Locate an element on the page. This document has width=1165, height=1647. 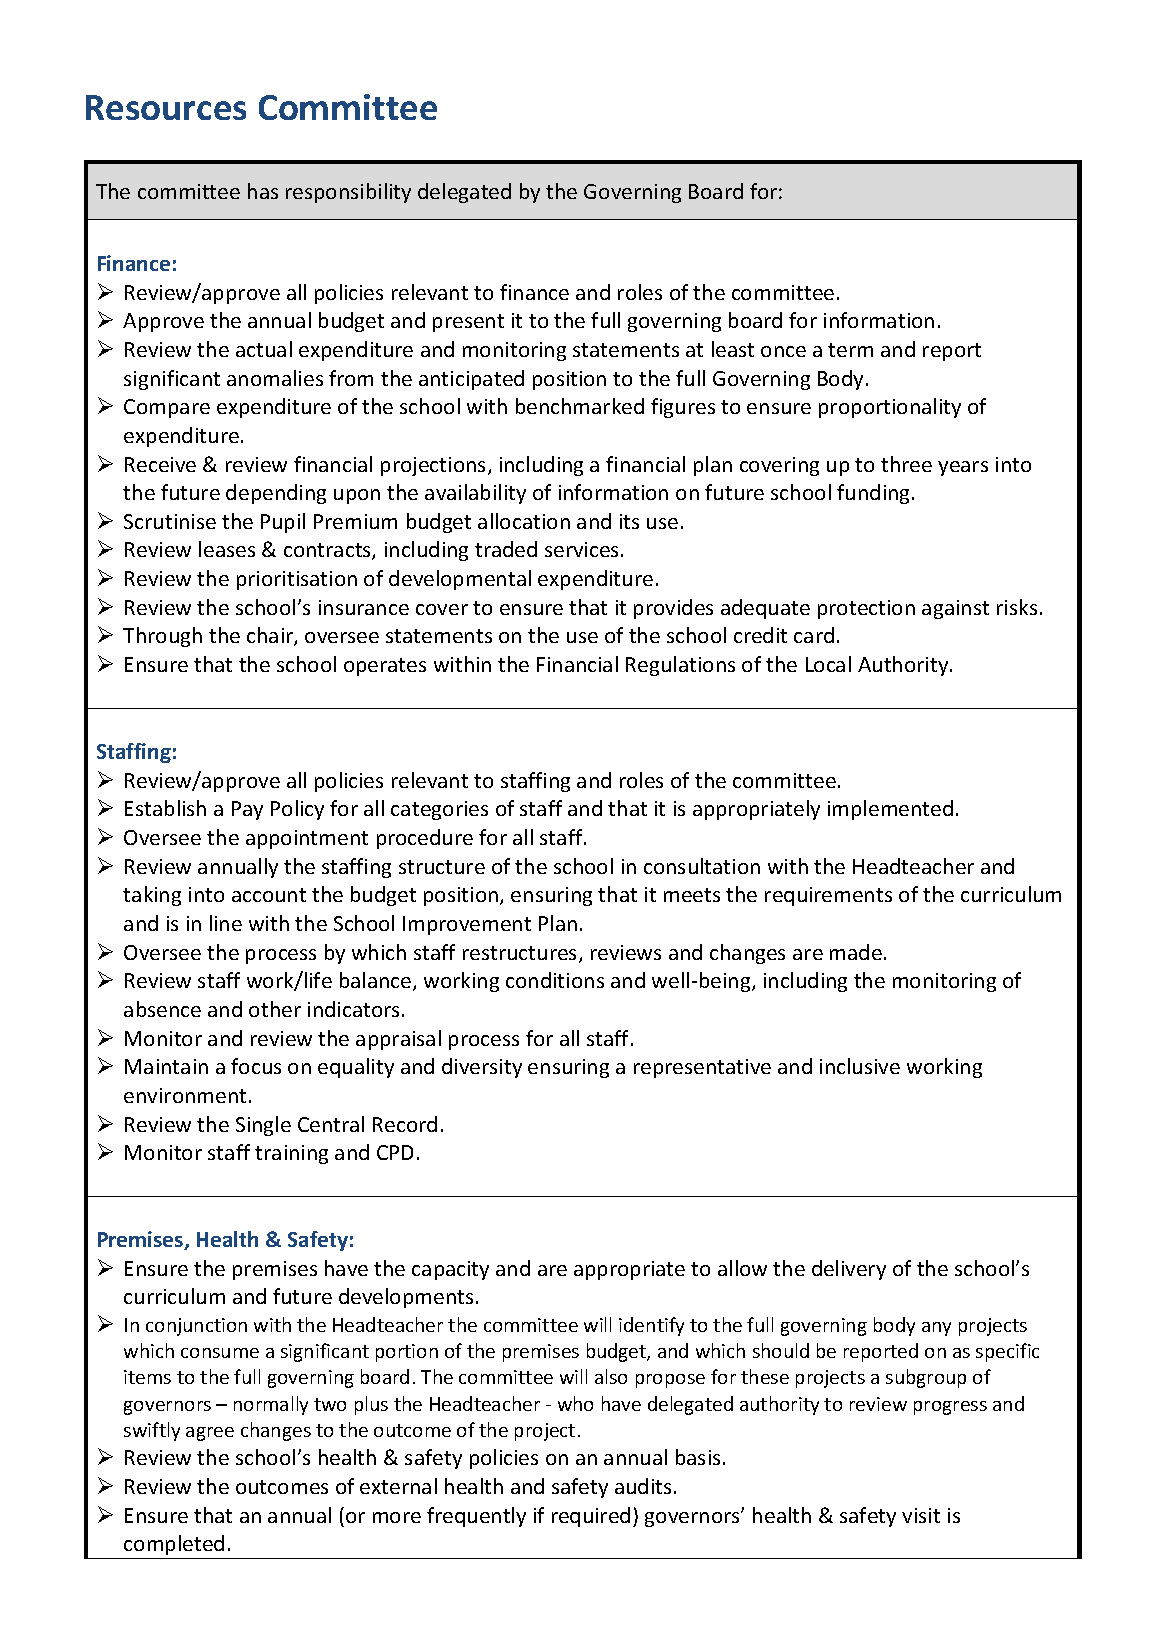
responsibility is located at coordinates (348, 193).
